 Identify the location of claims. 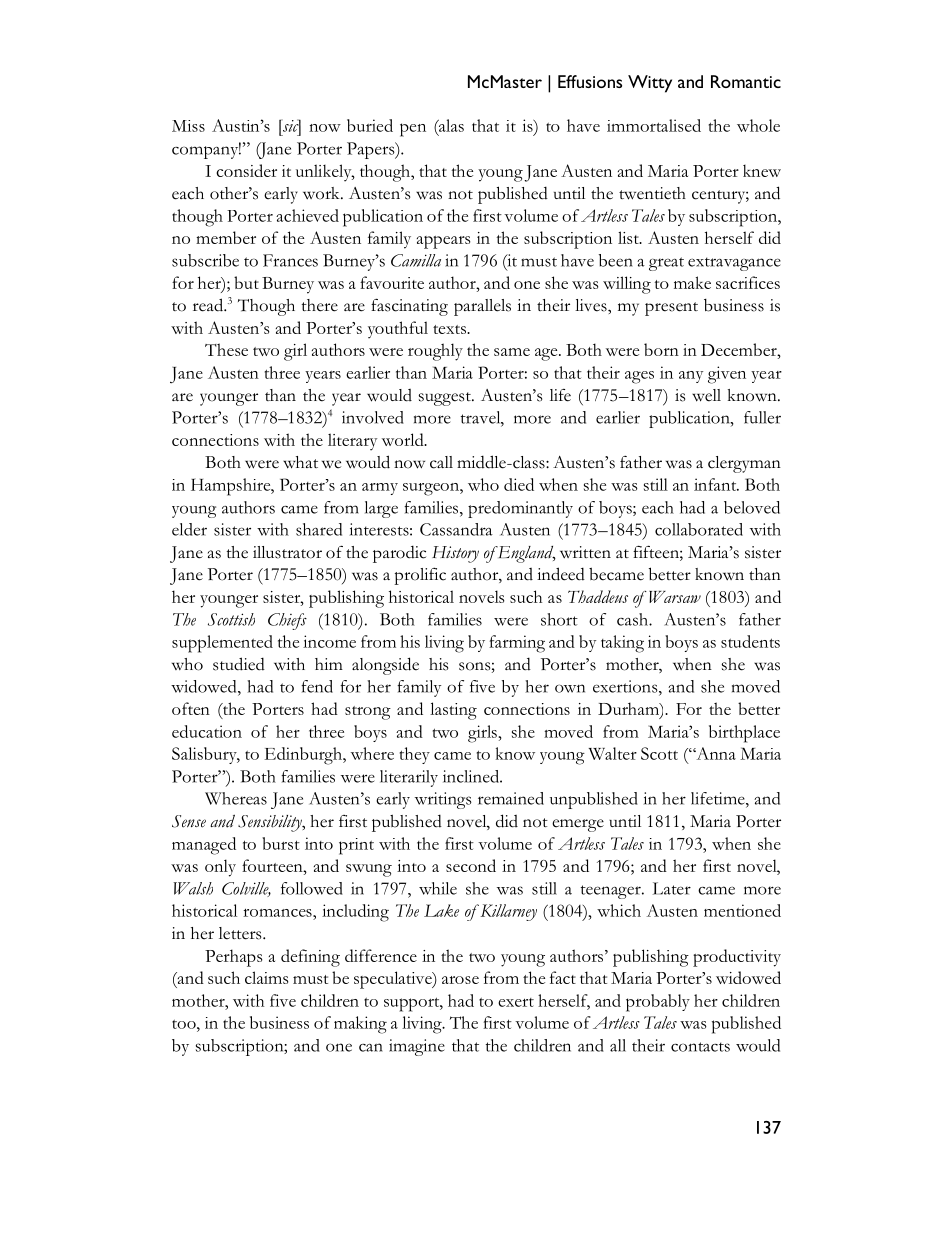
(266, 977).
